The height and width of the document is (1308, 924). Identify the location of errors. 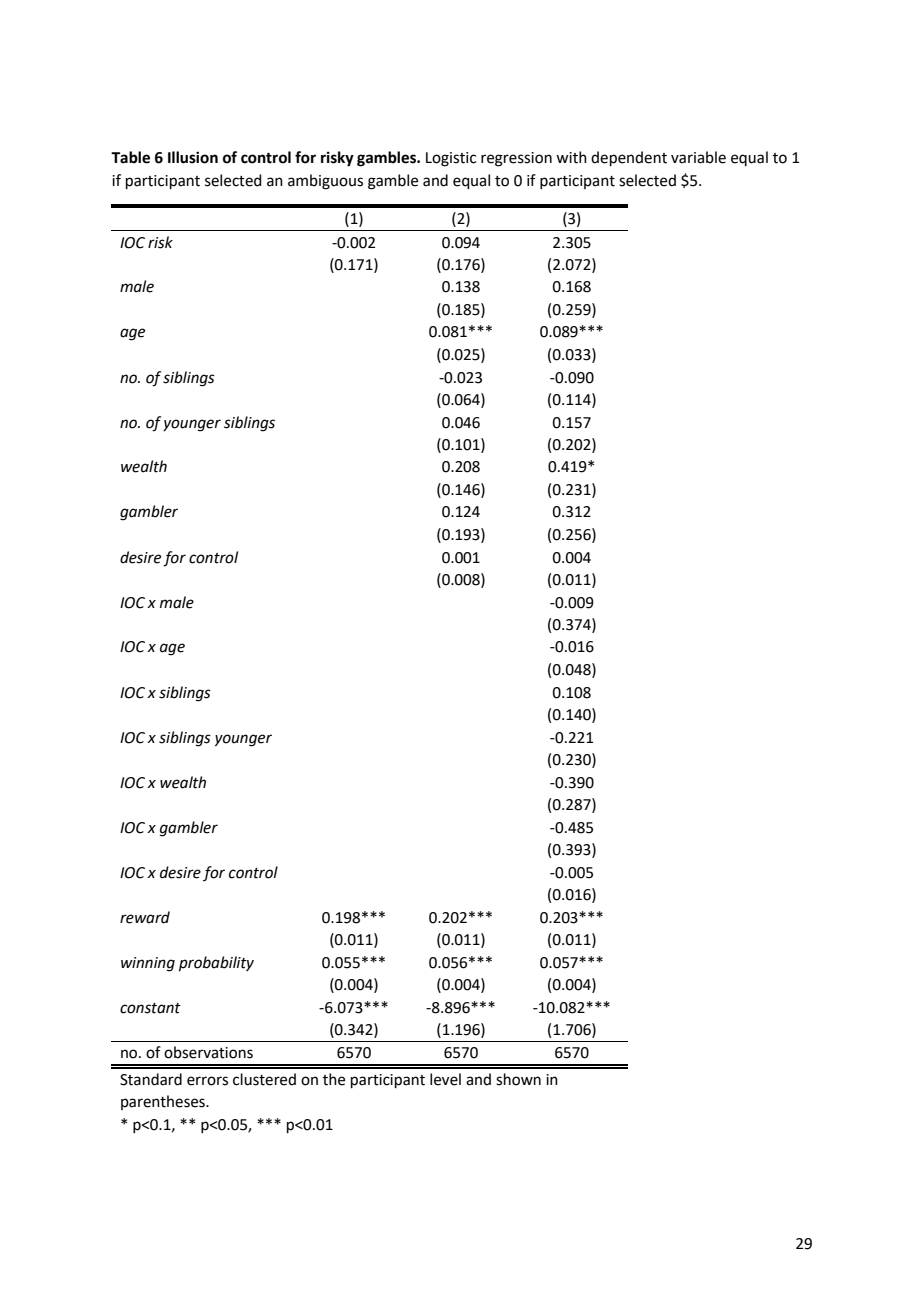
(207, 1081).
